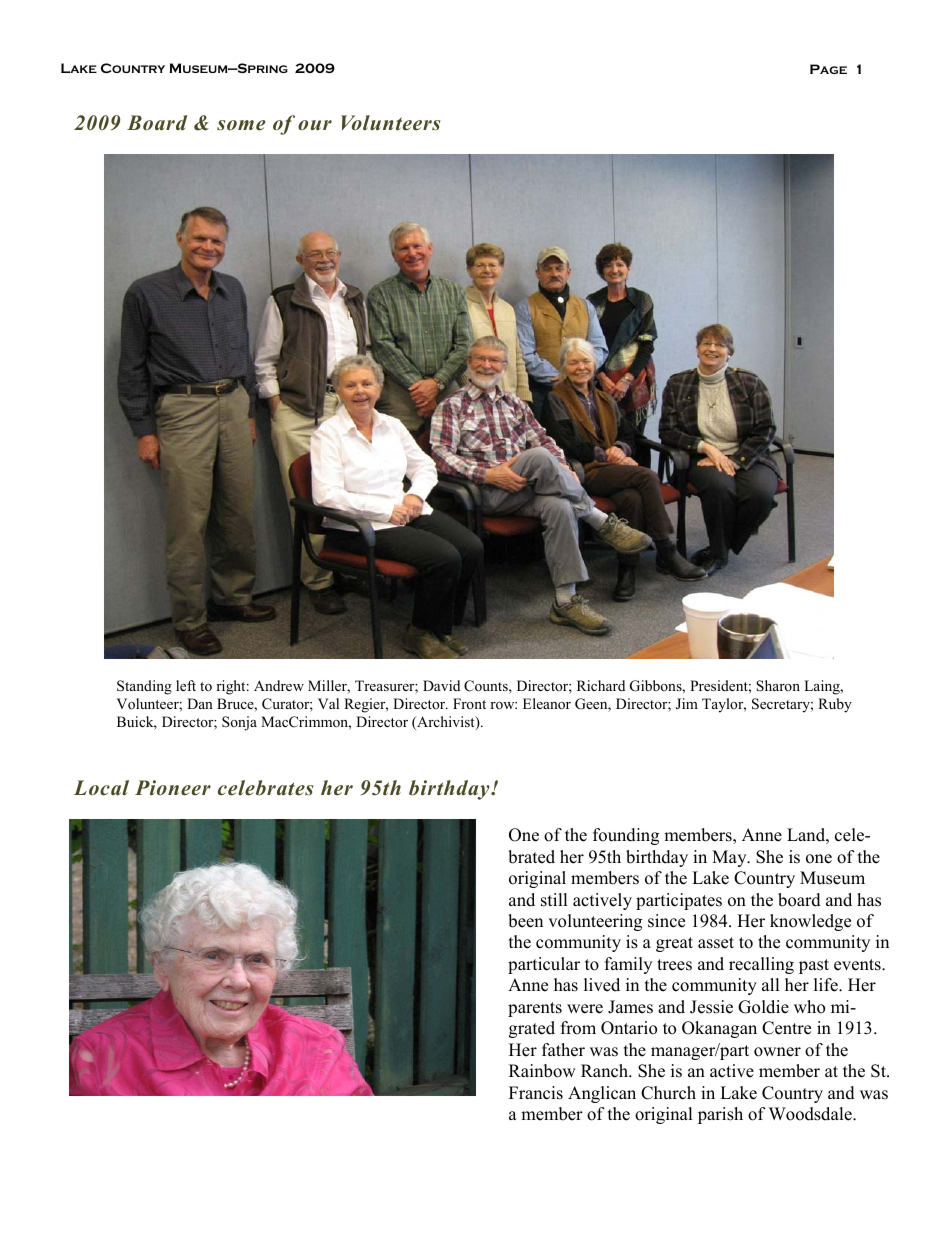  What do you see at coordinates (536, 1093) in the page?
I see `Francis` at bounding box center [536, 1093].
